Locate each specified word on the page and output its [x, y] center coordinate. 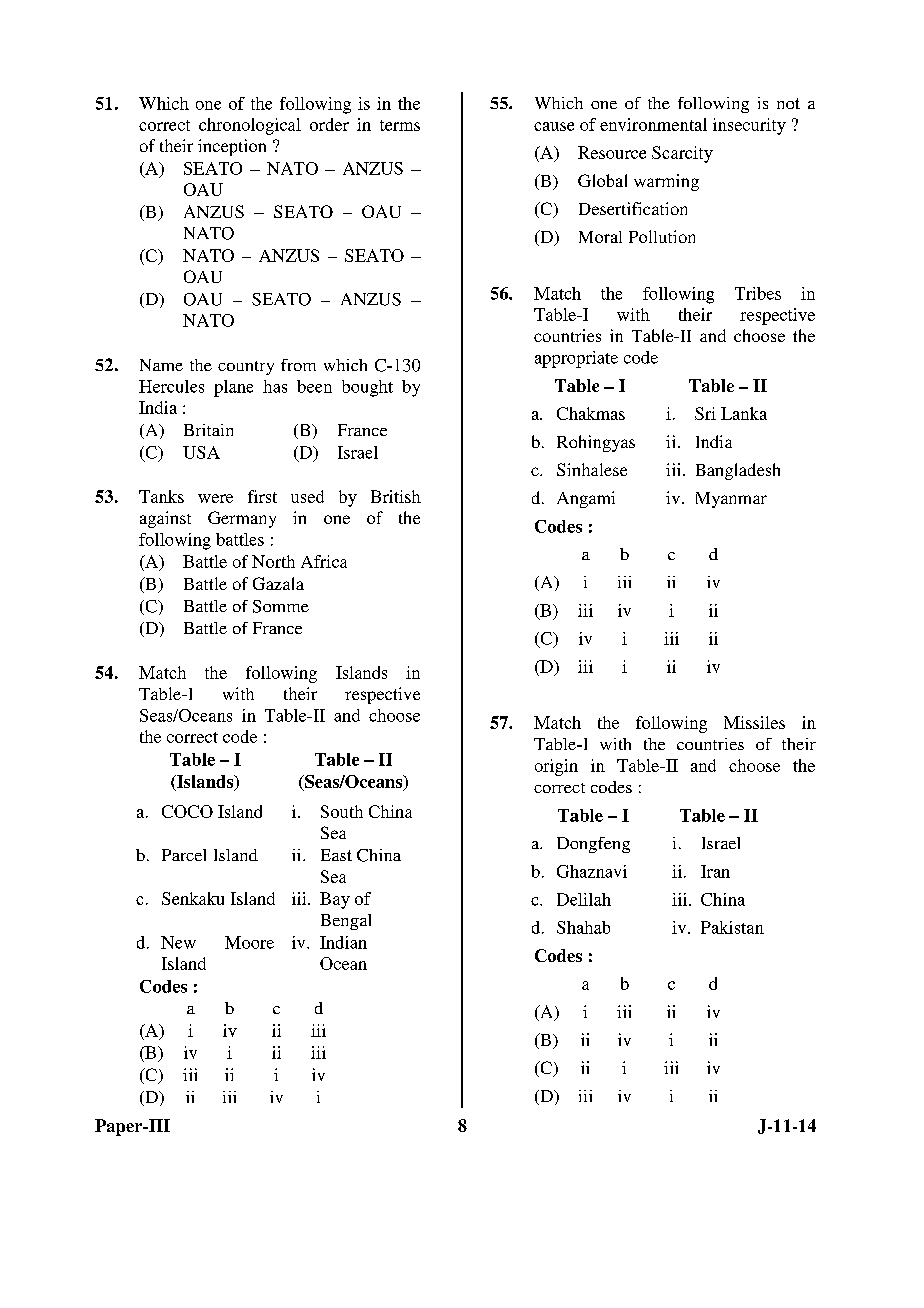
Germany [242, 519]
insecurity [749, 126]
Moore [249, 942]
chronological [250, 126]
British [396, 496]
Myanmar [731, 500]
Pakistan [732, 927]
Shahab [583, 927]
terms [400, 125]
